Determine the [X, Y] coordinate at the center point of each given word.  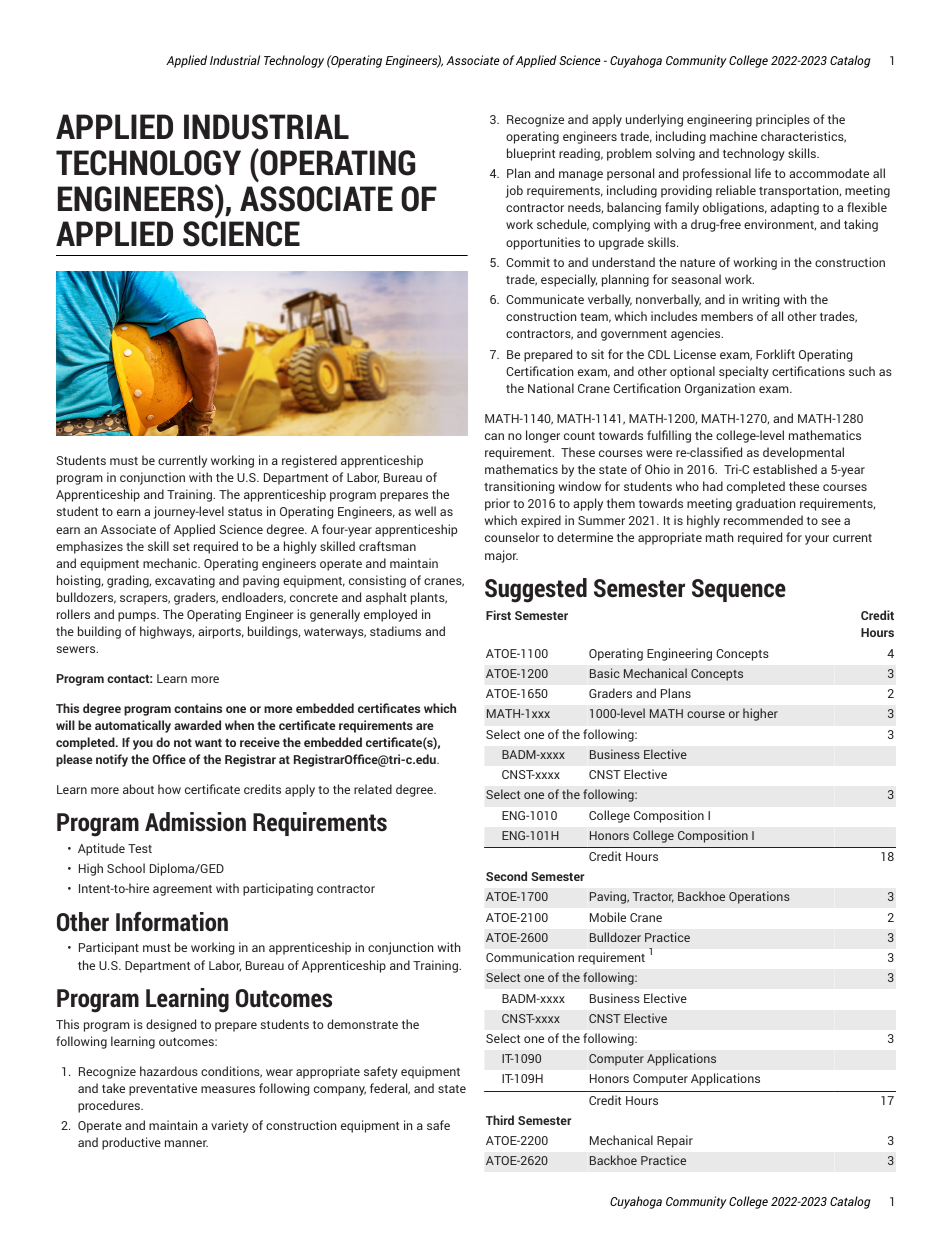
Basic [604, 673]
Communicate [545, 299]
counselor [512, 537]
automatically [133, 726]
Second [506, 876]
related [373, 789]
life [763, 173]
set [181, 547]
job [514, 191]
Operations [759, 897]
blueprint [531, 154]
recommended [763, 520]
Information [172, 922]
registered [309, 461]
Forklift [775, 354]
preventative [163, 1089]
